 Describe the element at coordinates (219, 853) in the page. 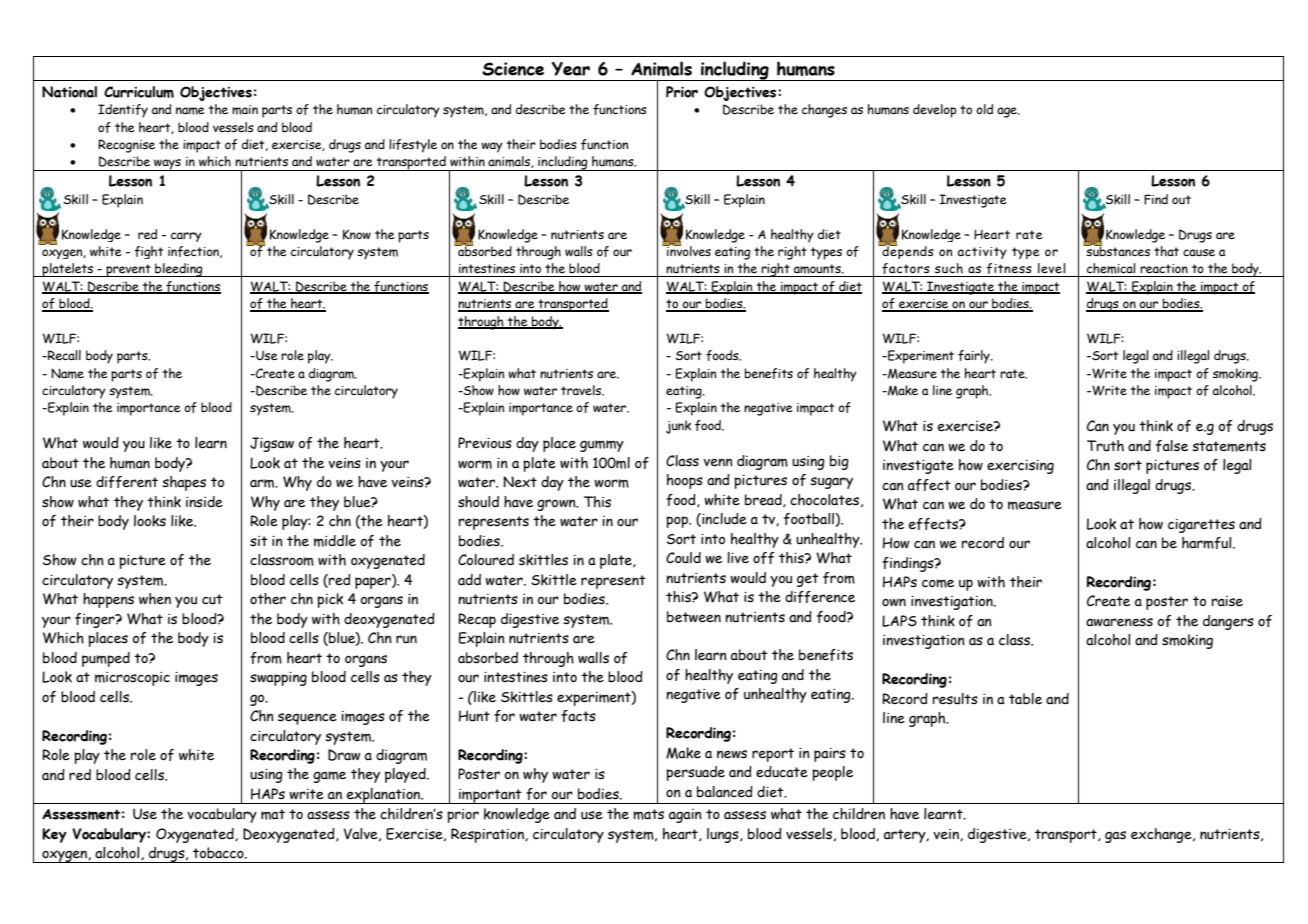

I see `tobacco` at that location.
